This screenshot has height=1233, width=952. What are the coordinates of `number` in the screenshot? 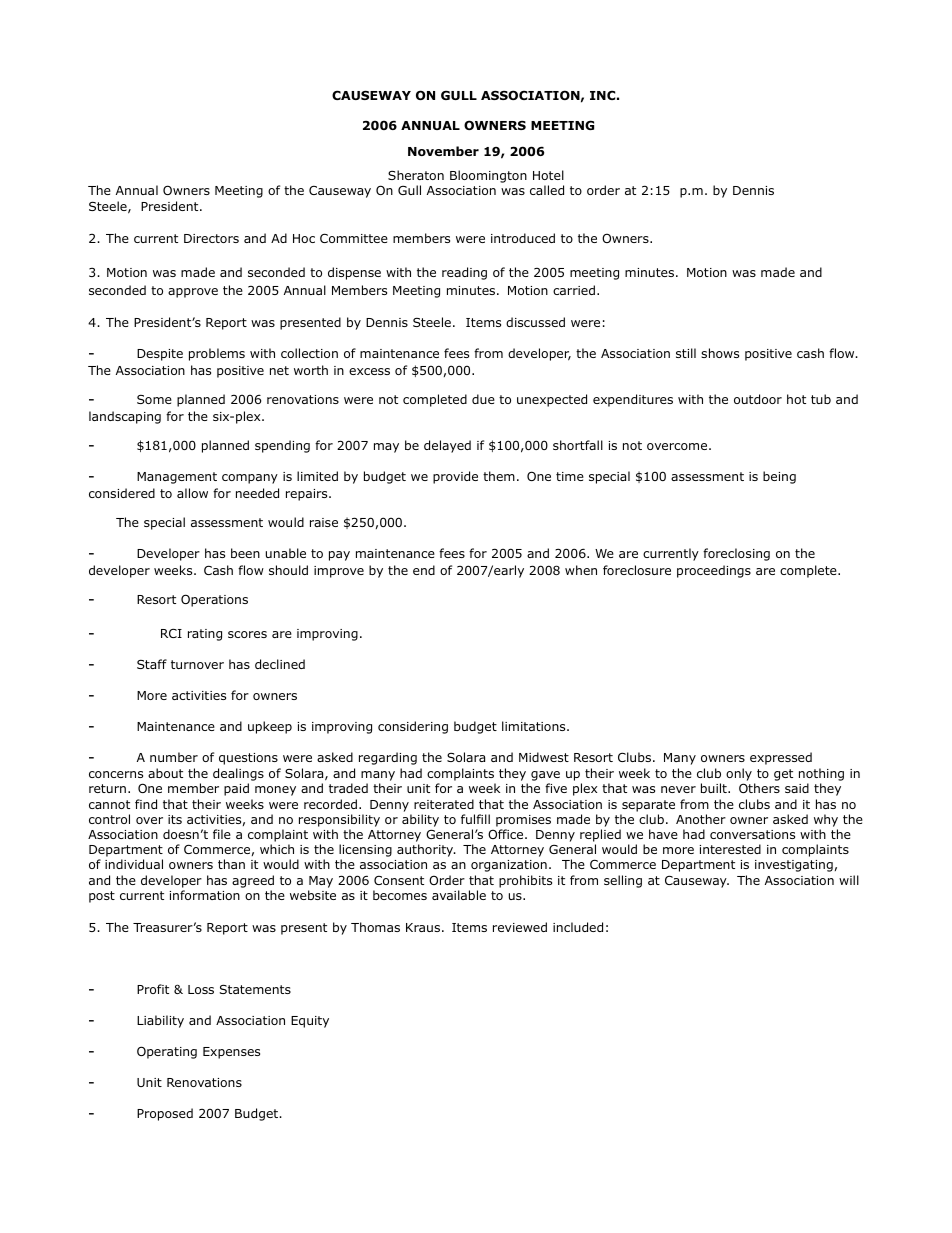 It's located at (174, 757).
